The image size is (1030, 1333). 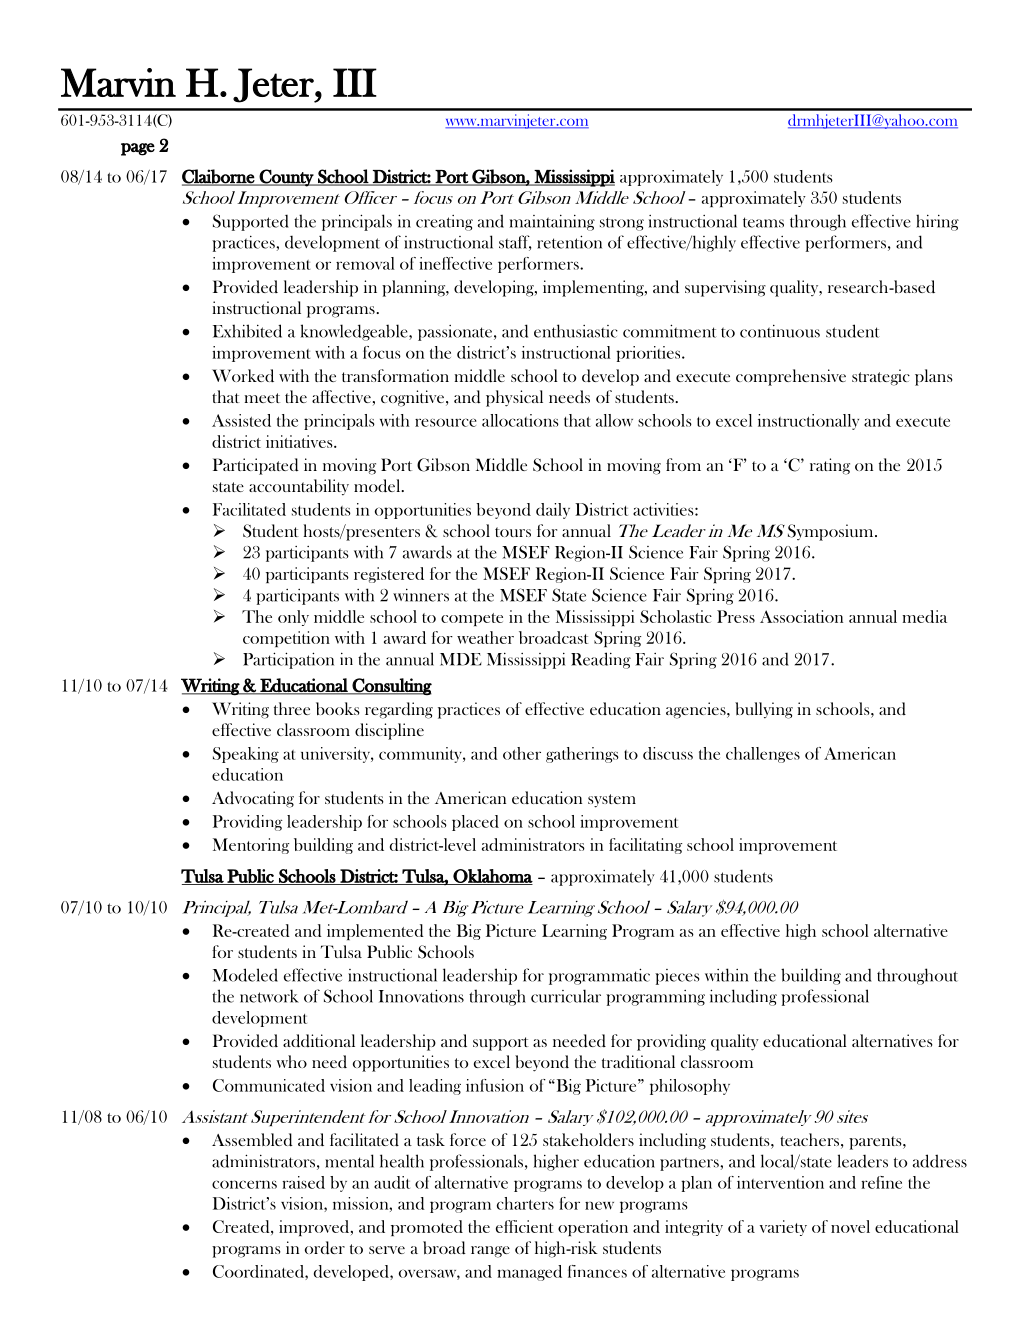 I want to click on three, so click(x=292, y=708).
